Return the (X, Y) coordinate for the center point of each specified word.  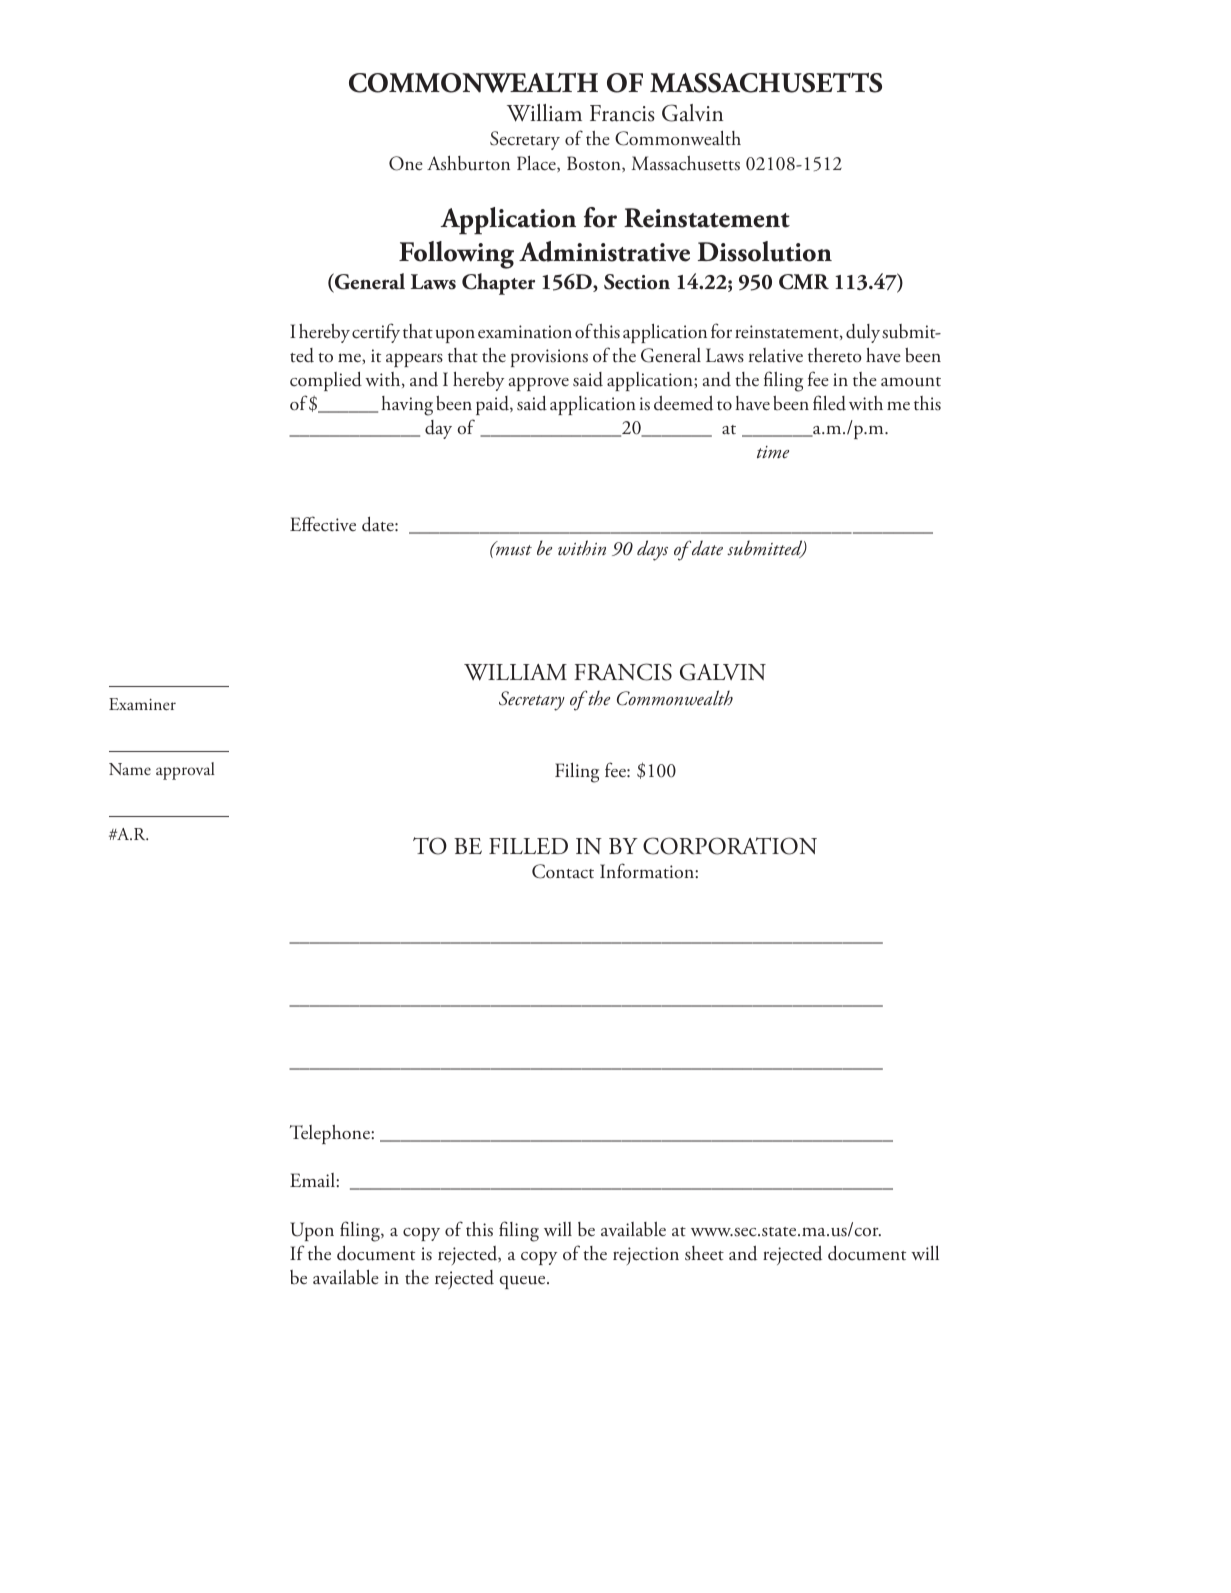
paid (493, 405)
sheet (704, 1253)
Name (130, 769)
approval (185, 771)
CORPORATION (730, 846)
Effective (323, 524)
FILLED (528, 846)
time (773, 452)
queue (523, 1282)
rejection (646, 1256)
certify (376, 333)
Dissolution (765, 251)
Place (537, 164)
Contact (563, 871)
